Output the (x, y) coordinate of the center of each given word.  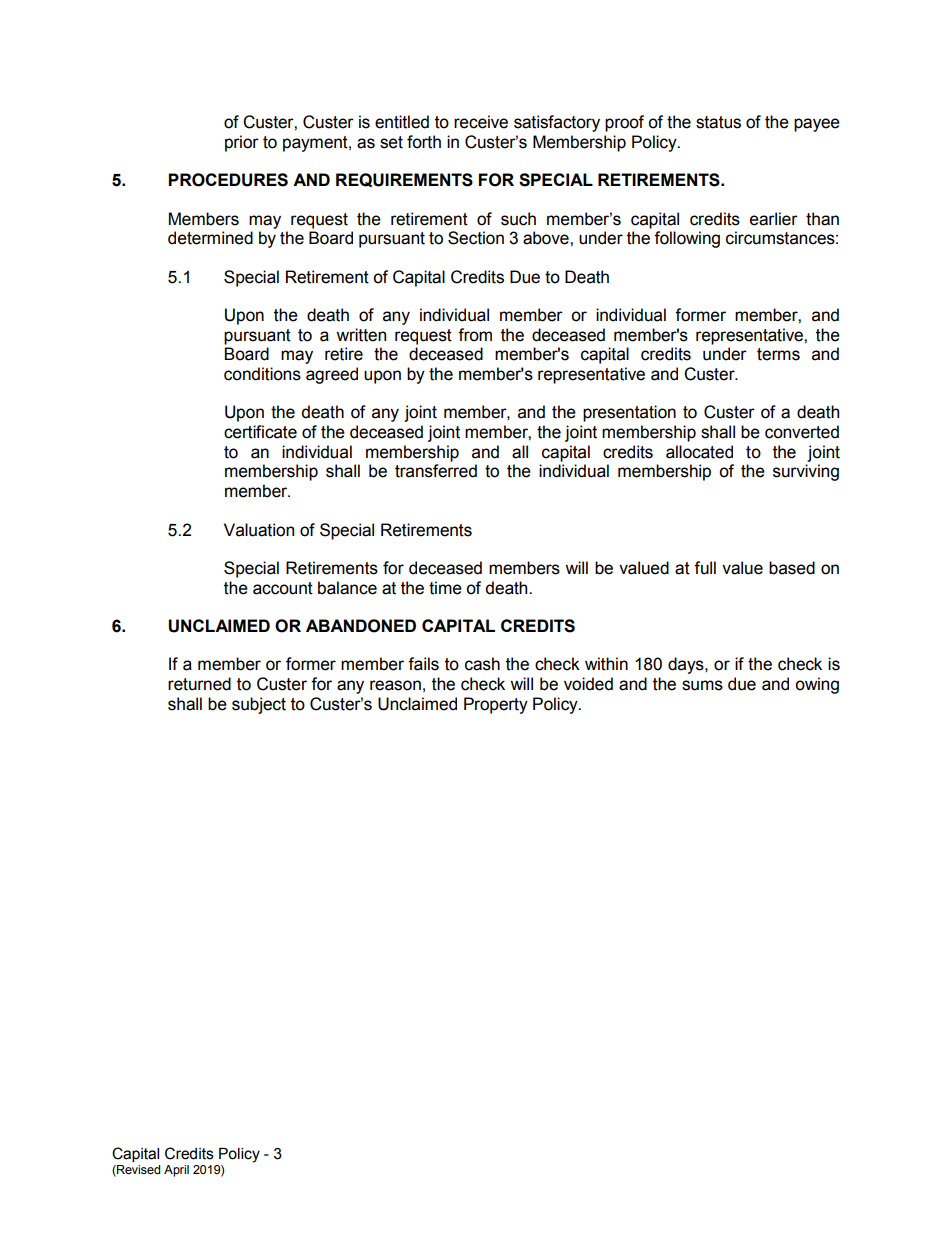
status (718, 122)
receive (481, 122)
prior (242, 143)
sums (702, 685)
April (176, 1171)
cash (482, 664)
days (687, 665)
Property (496, 705)
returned (199, 684)
